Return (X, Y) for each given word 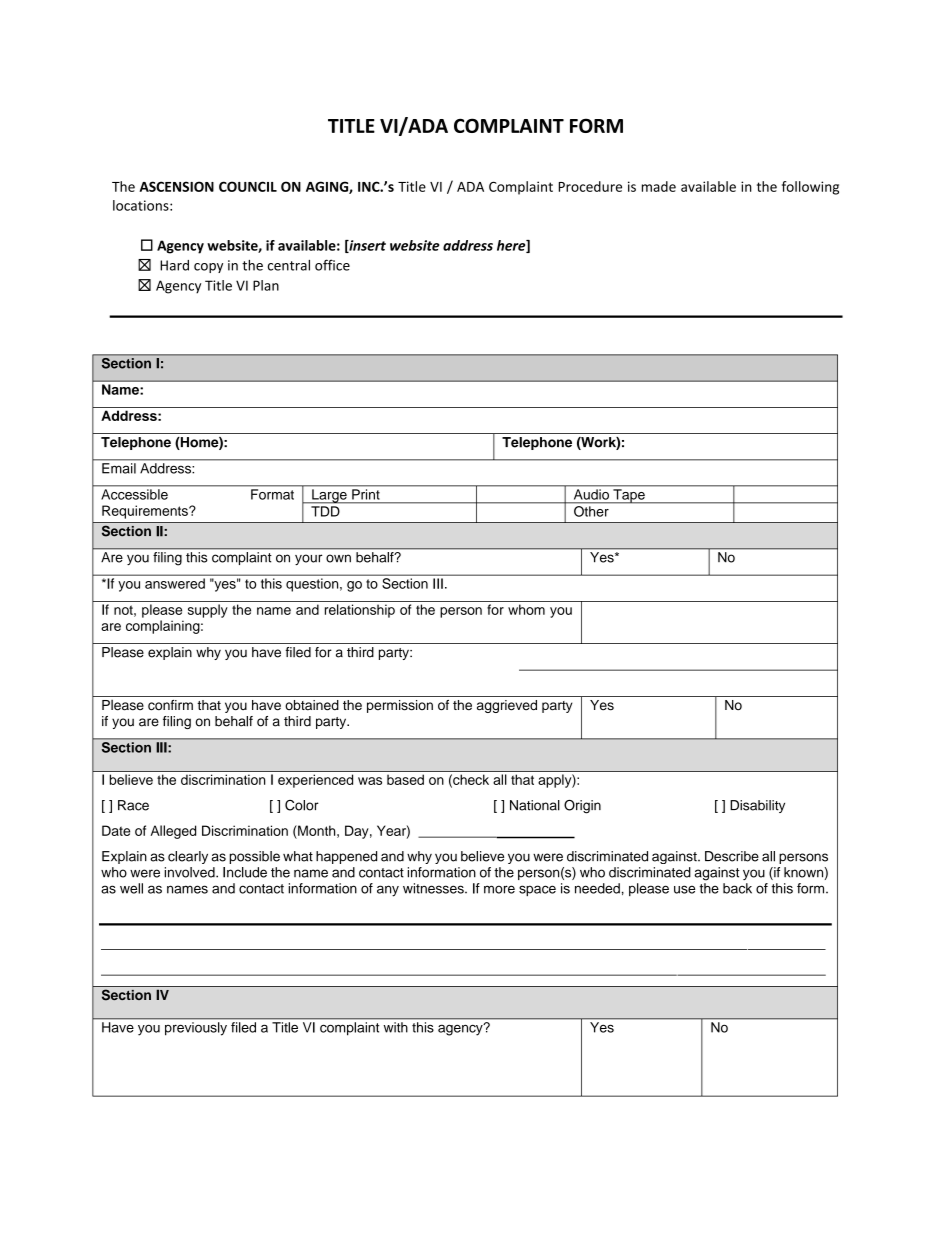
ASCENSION (176, 186)
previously (196, 1028)
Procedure (590, 186)
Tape (629, 496)
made (659, 186)
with (395, 1027)
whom (526, 609)
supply (208, 611)
